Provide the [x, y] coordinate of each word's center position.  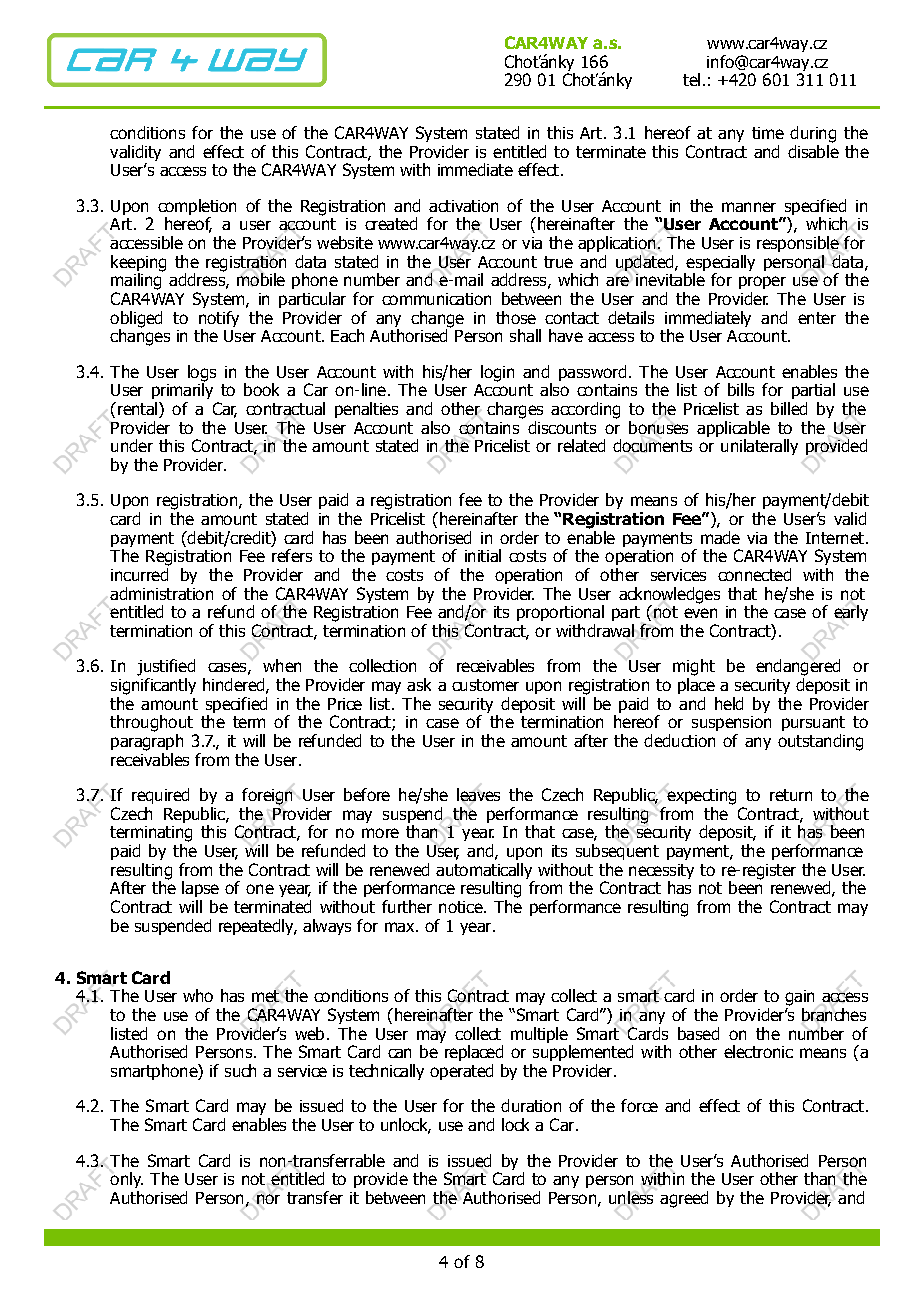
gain [799, 998]
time [768, 133]
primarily [182, 390]
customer [485, 685]
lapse [200, 889]
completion [197, 208]
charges [515, 410]
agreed [684, 1199]
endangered [798, 667]
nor [268, 1199]
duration [531, 1105]
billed [789, 408]
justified [166, 667]
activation [463, 206]
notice [462, 907]
